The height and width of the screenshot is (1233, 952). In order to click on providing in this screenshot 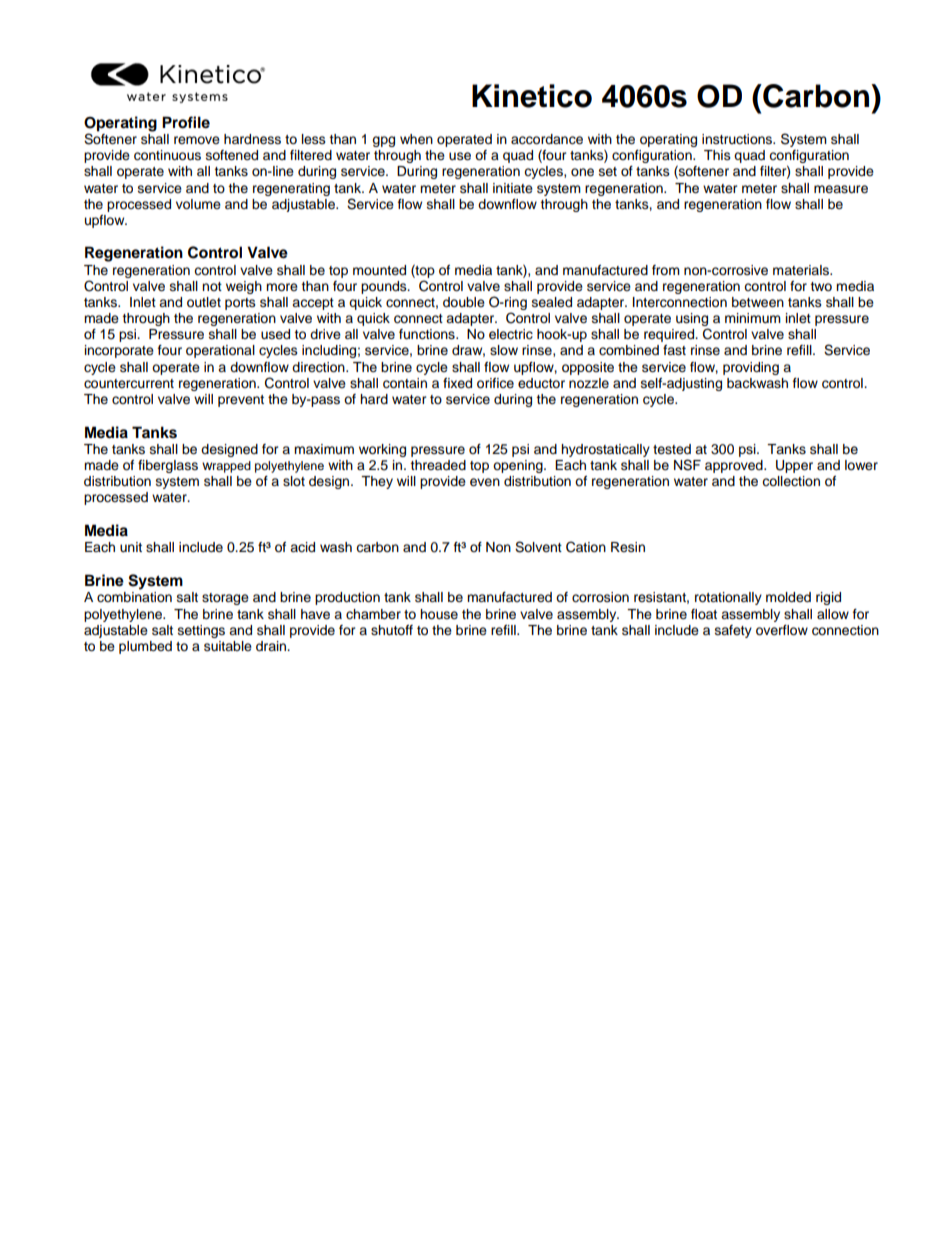, I will do `click(751, 368)`.
